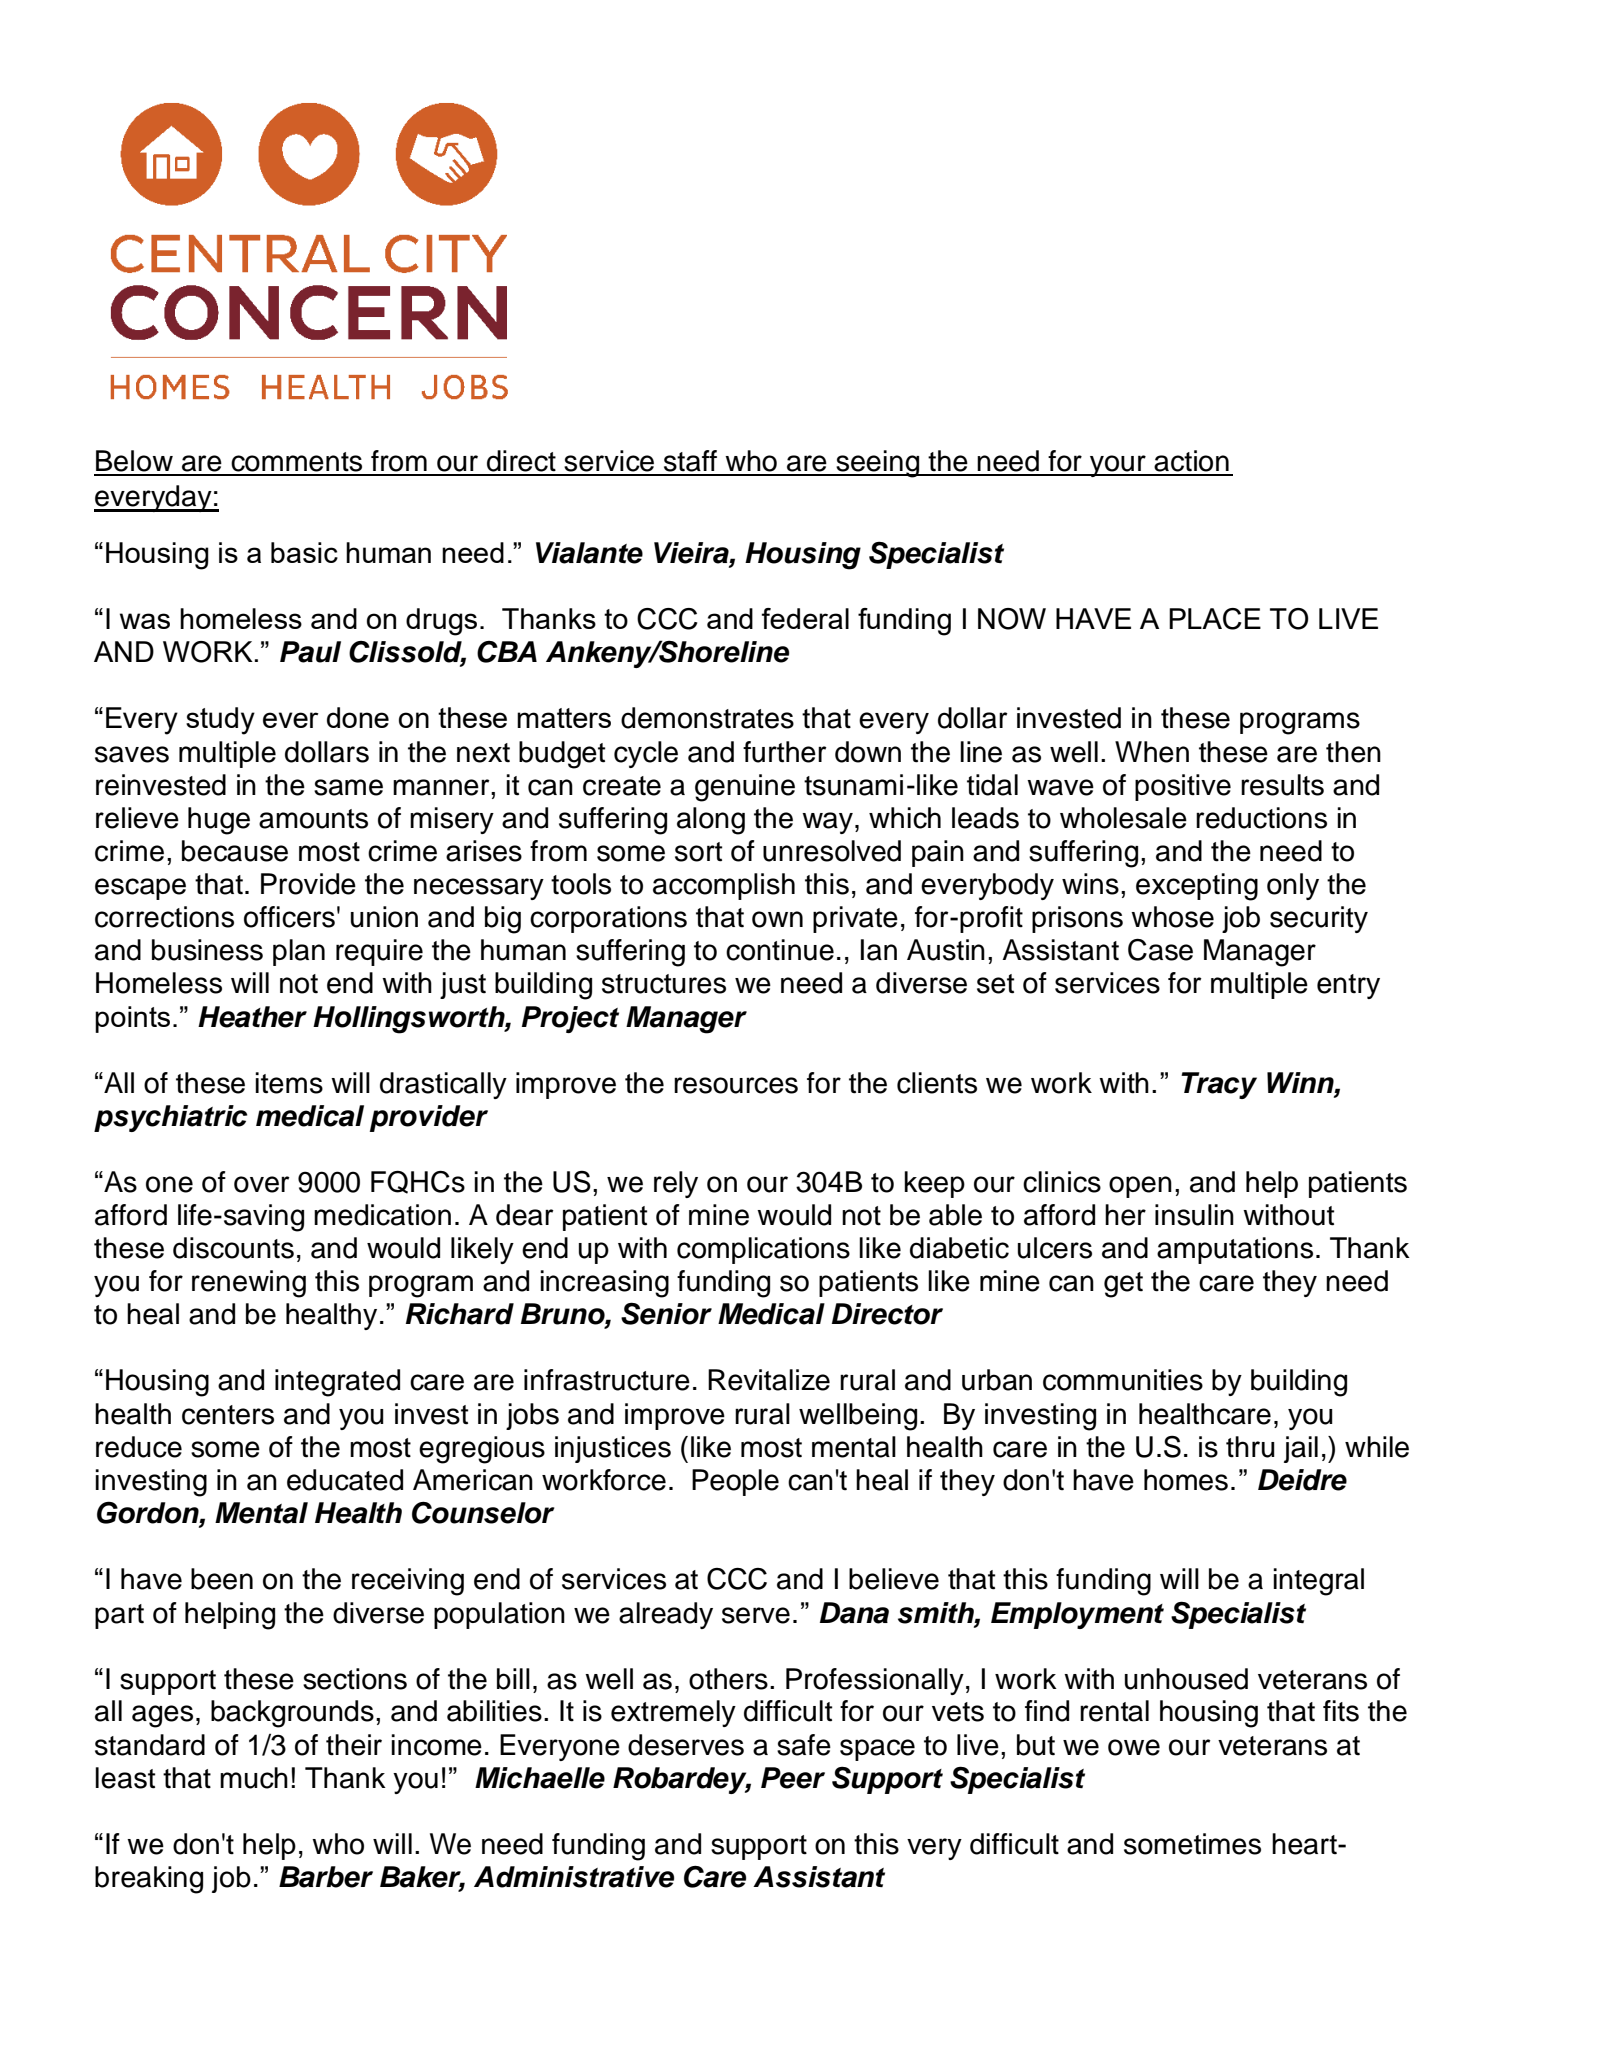  I want to click on basic, so click(304, 552).
